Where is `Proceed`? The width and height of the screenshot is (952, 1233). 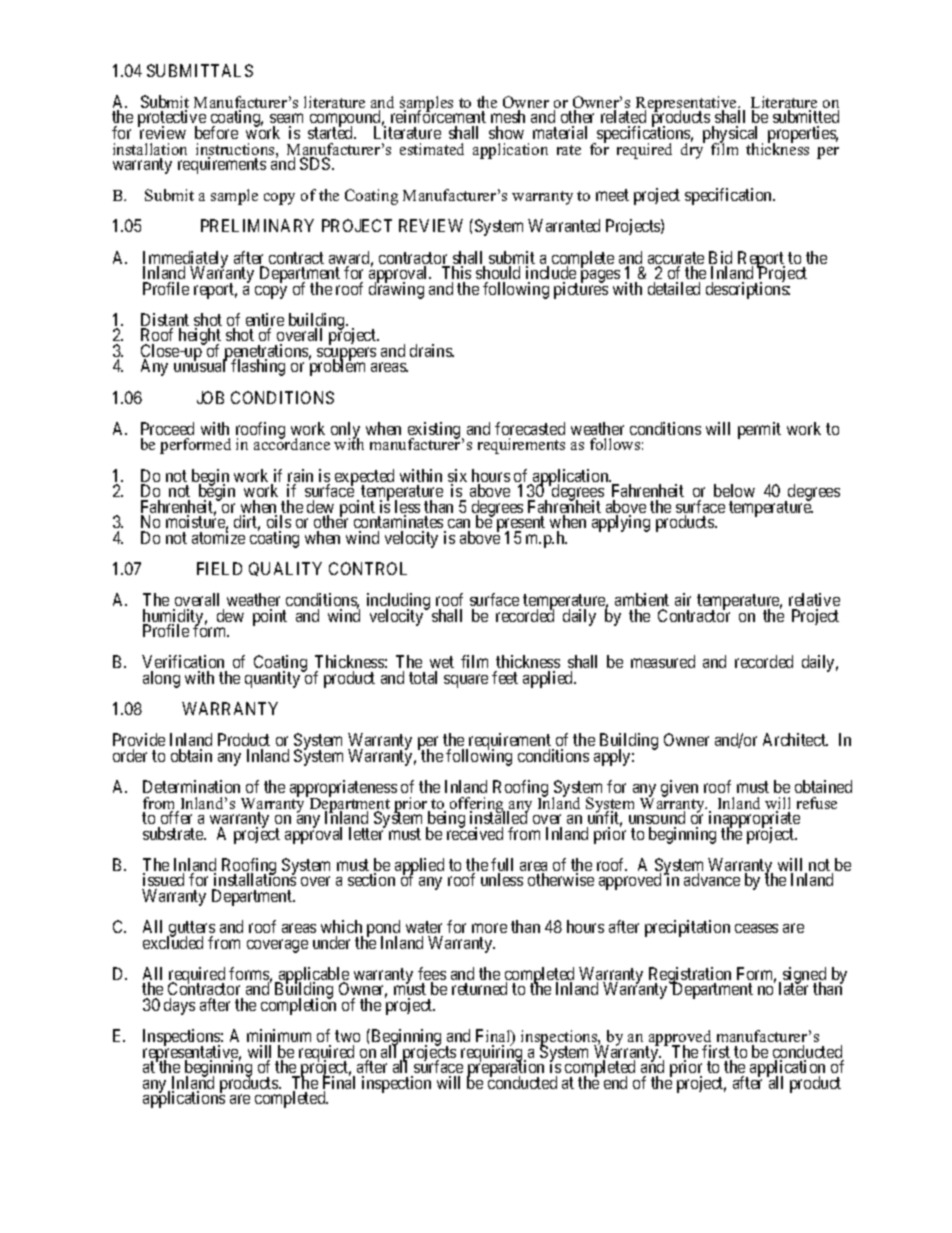 Proceed is located at coordinates (167, 428).
